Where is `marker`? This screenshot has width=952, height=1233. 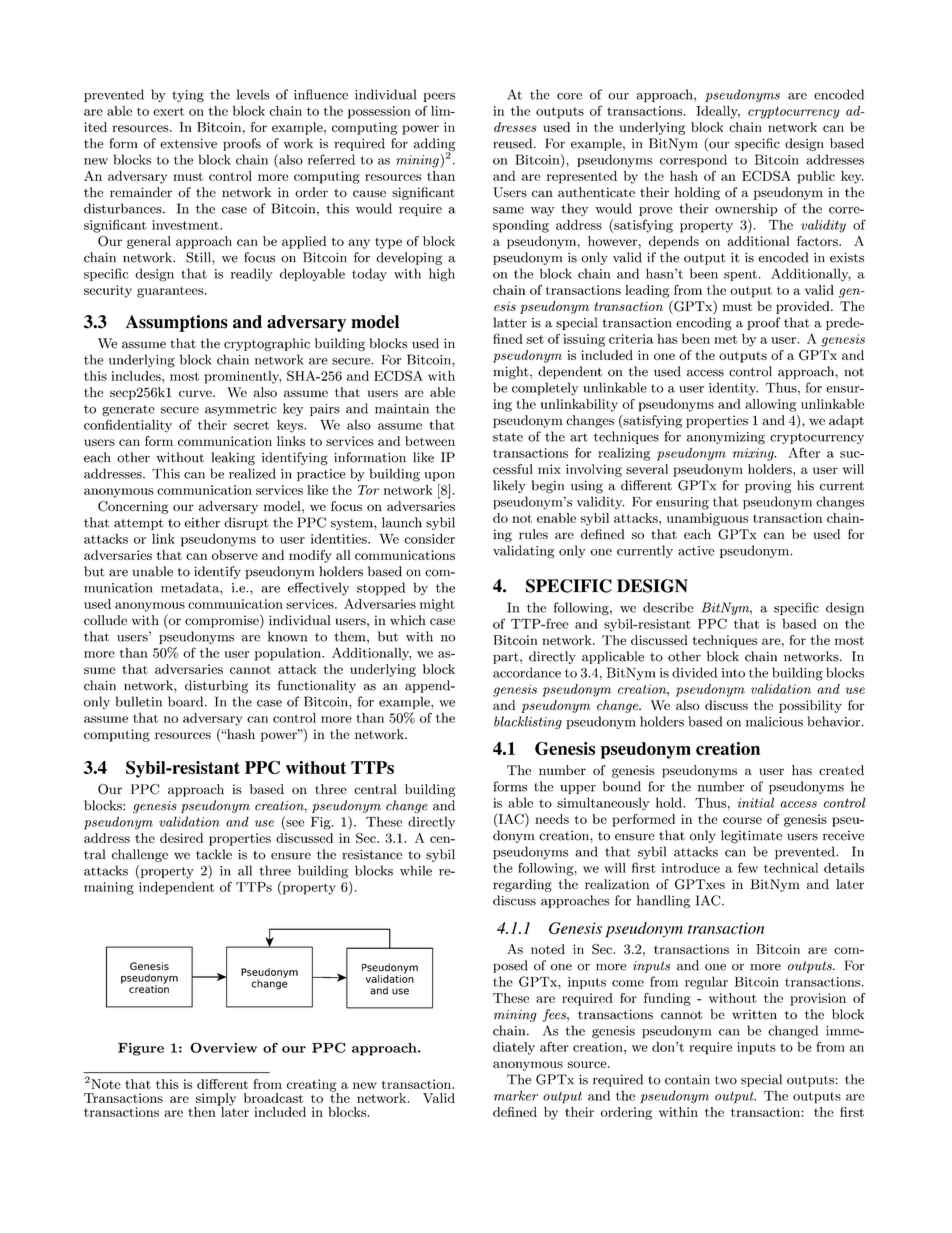
marker is located at coordinates (516, 1095).
